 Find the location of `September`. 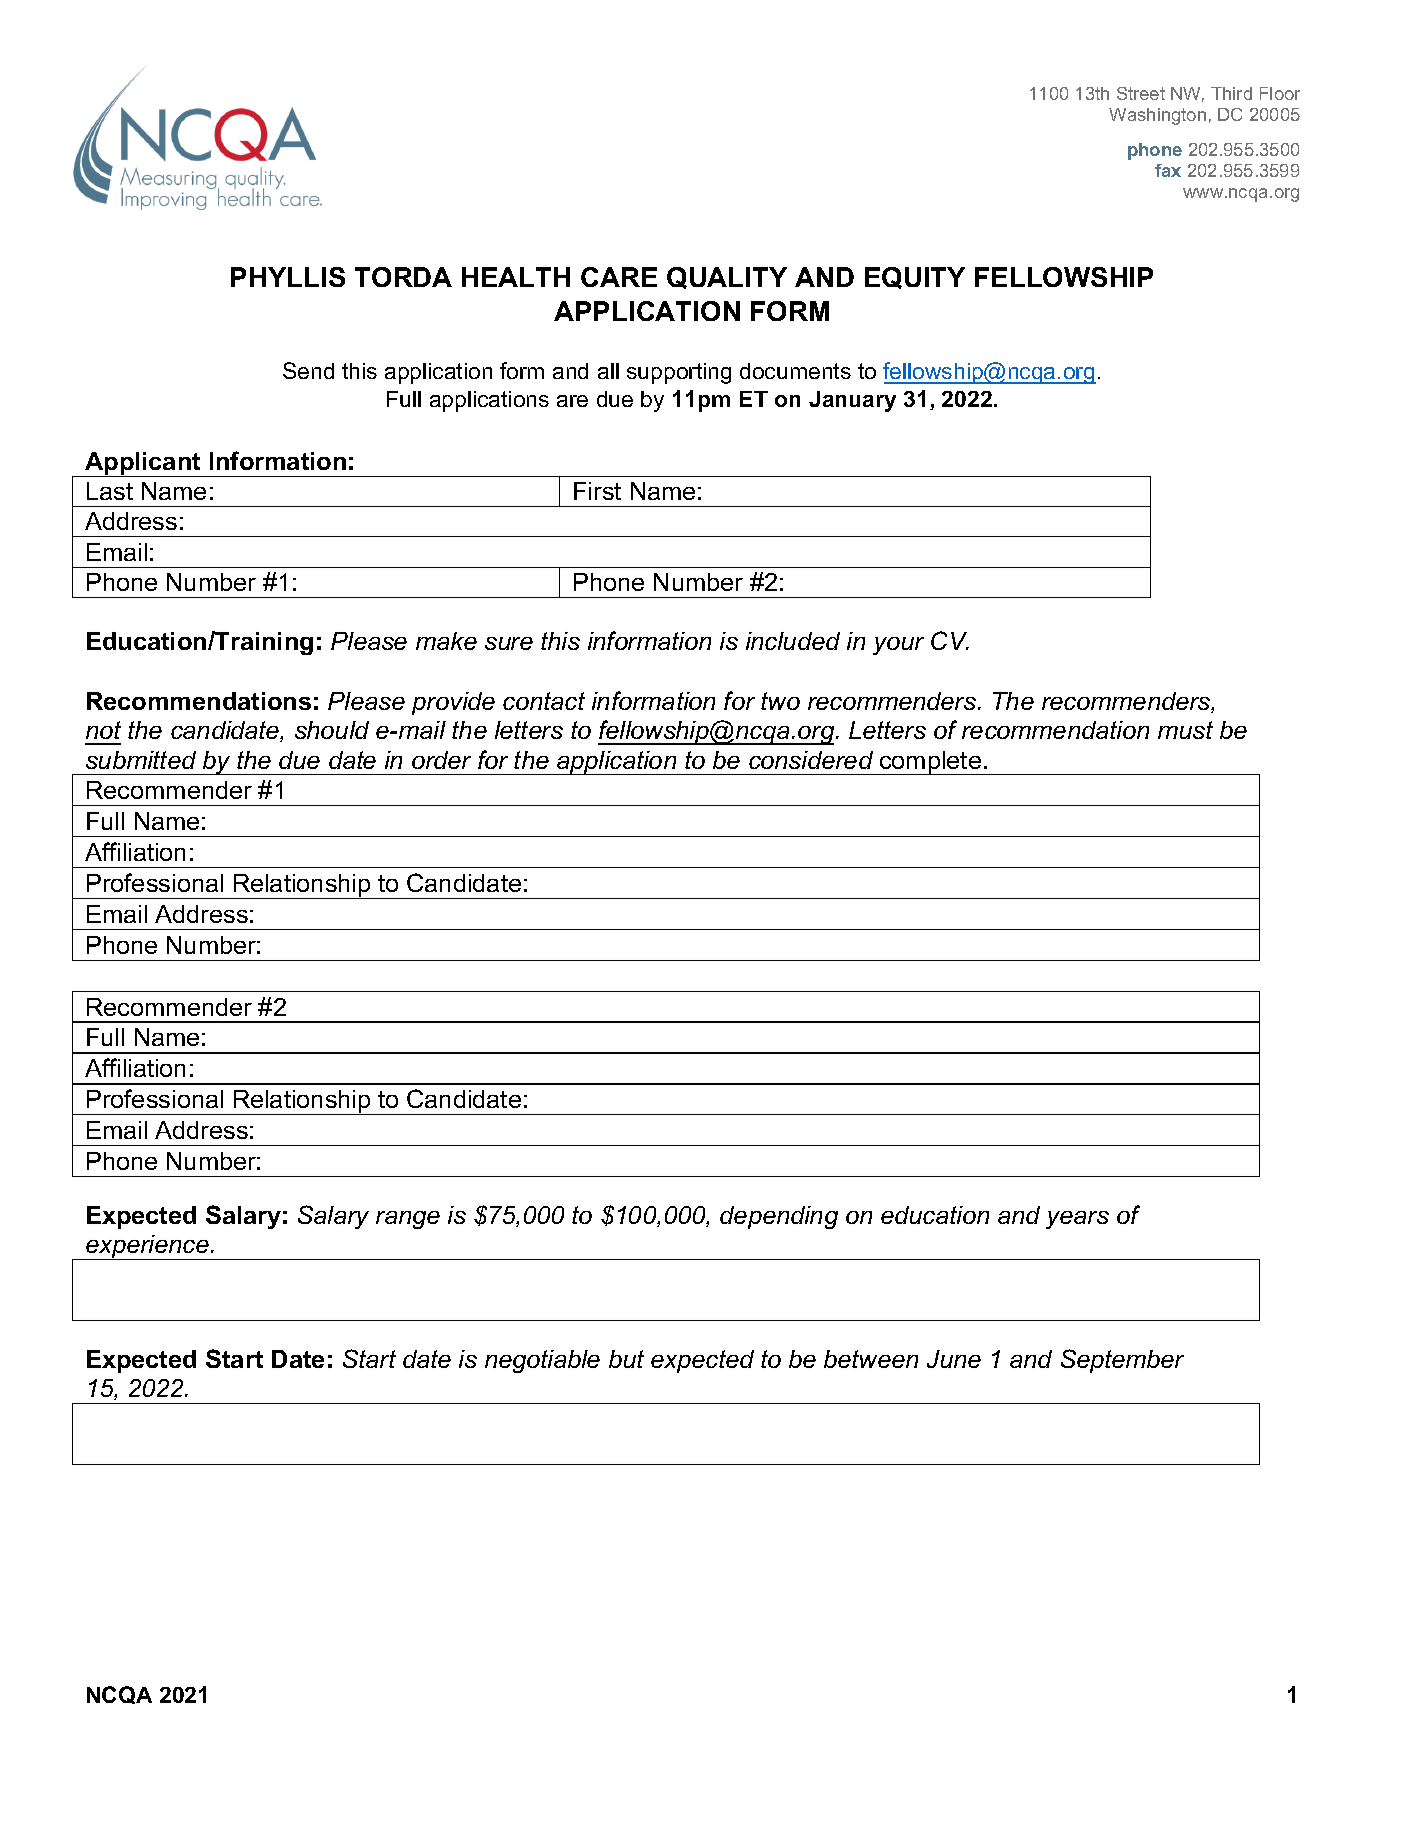

September is located at coordinates (1122, 1361).
